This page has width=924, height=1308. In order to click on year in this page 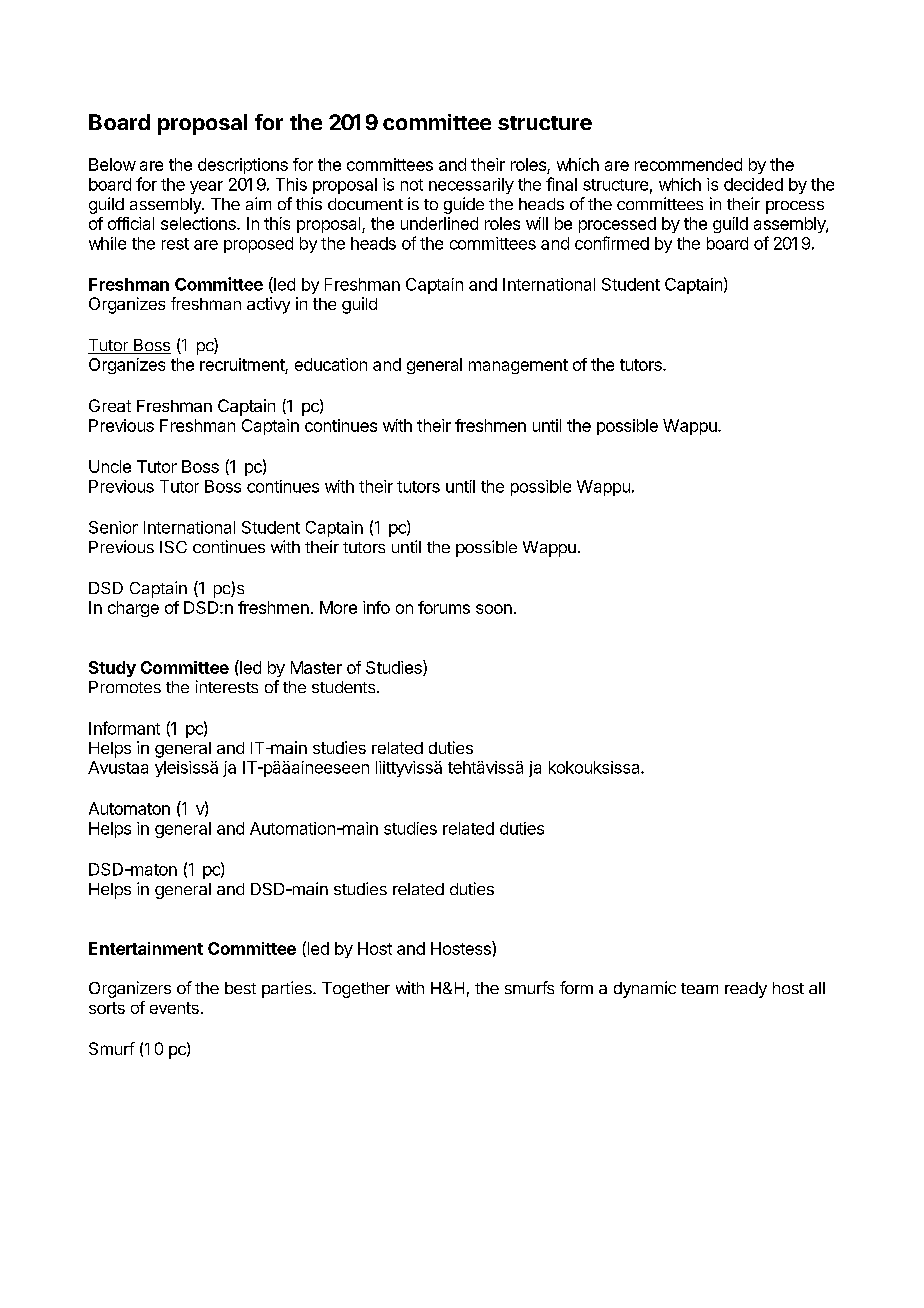, I will do `click(206, 187)`.
